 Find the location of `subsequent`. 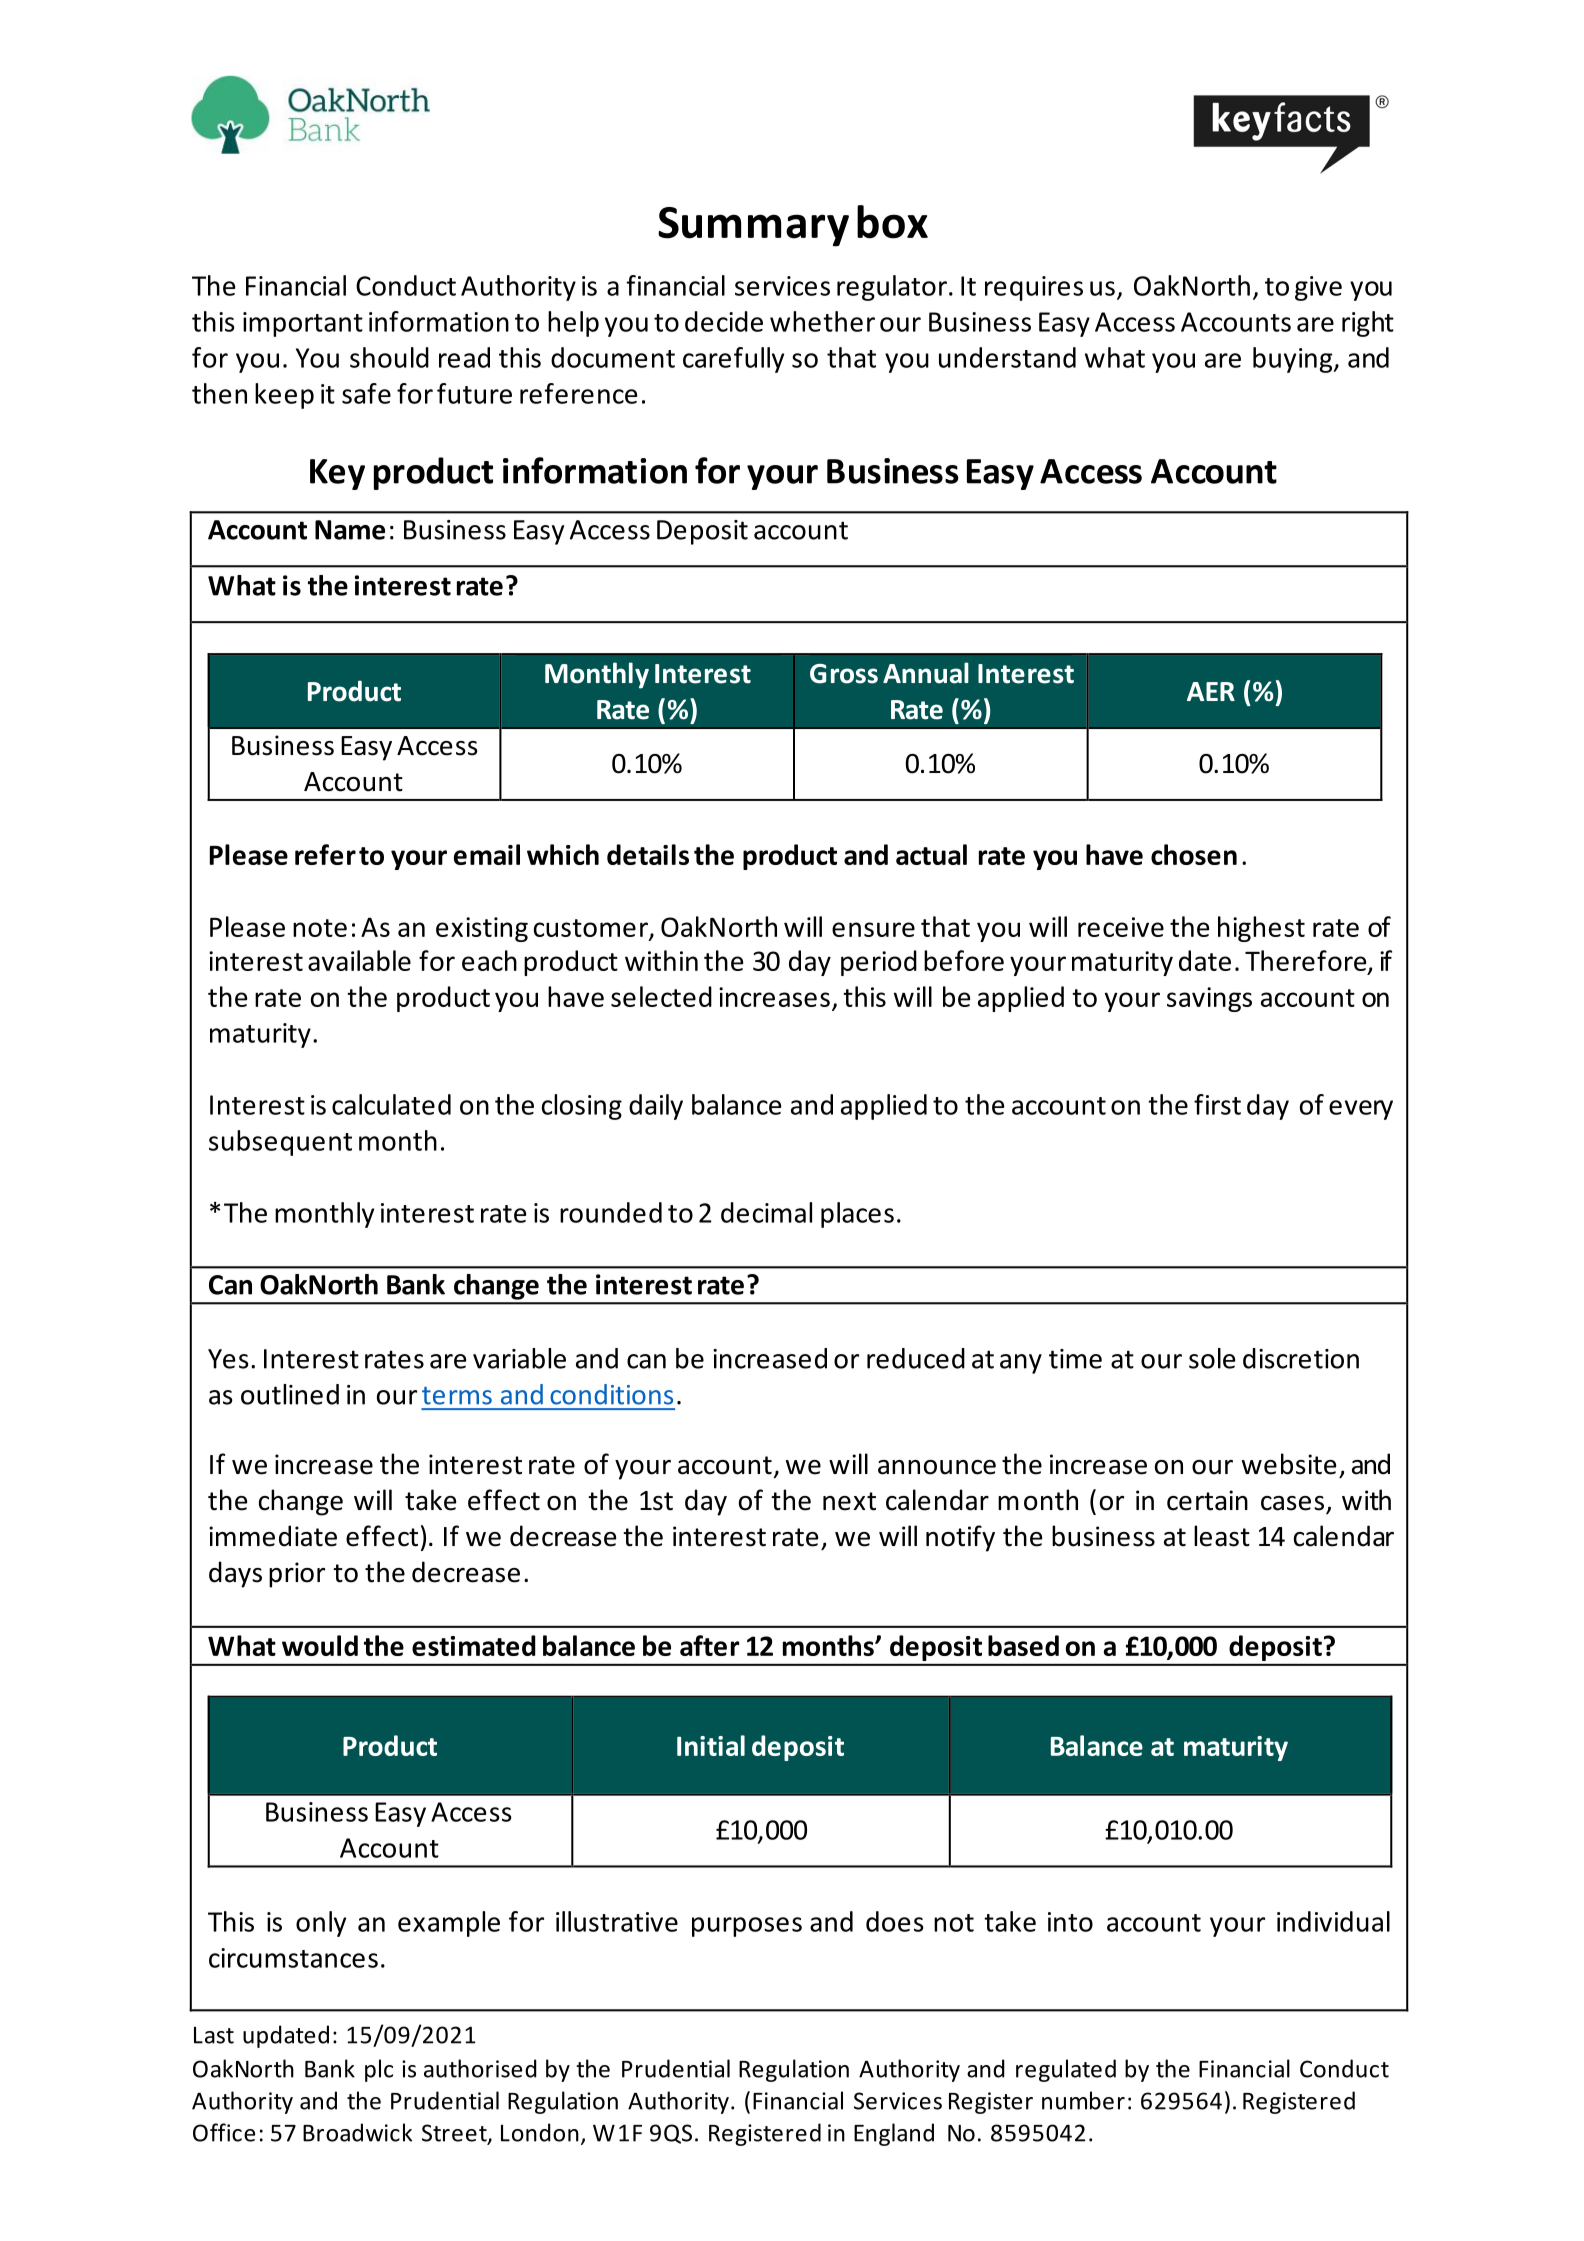

subsequent is located at coordinates (280, 1143).
